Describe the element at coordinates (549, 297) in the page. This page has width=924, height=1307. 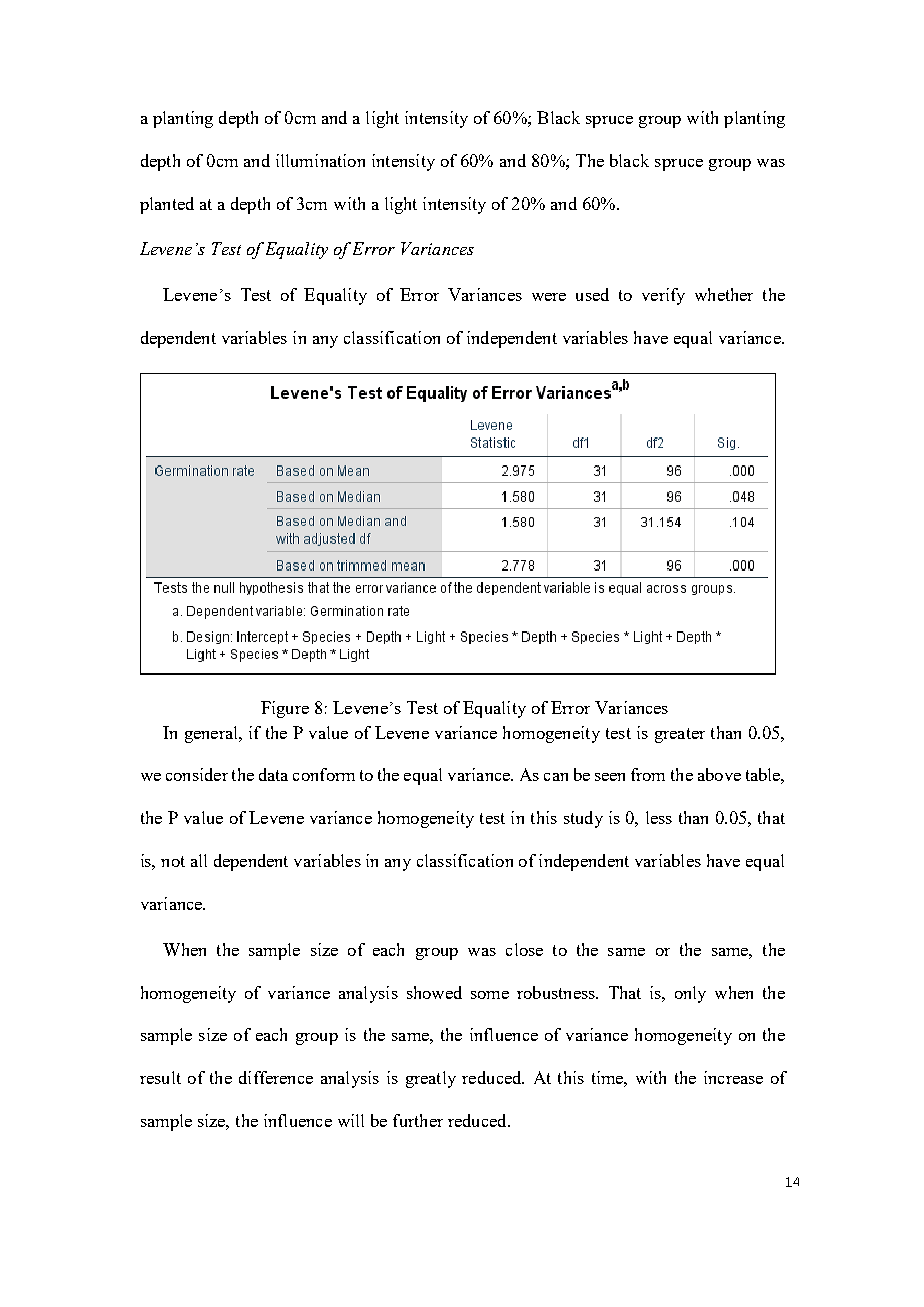
I see `were` at that location.
